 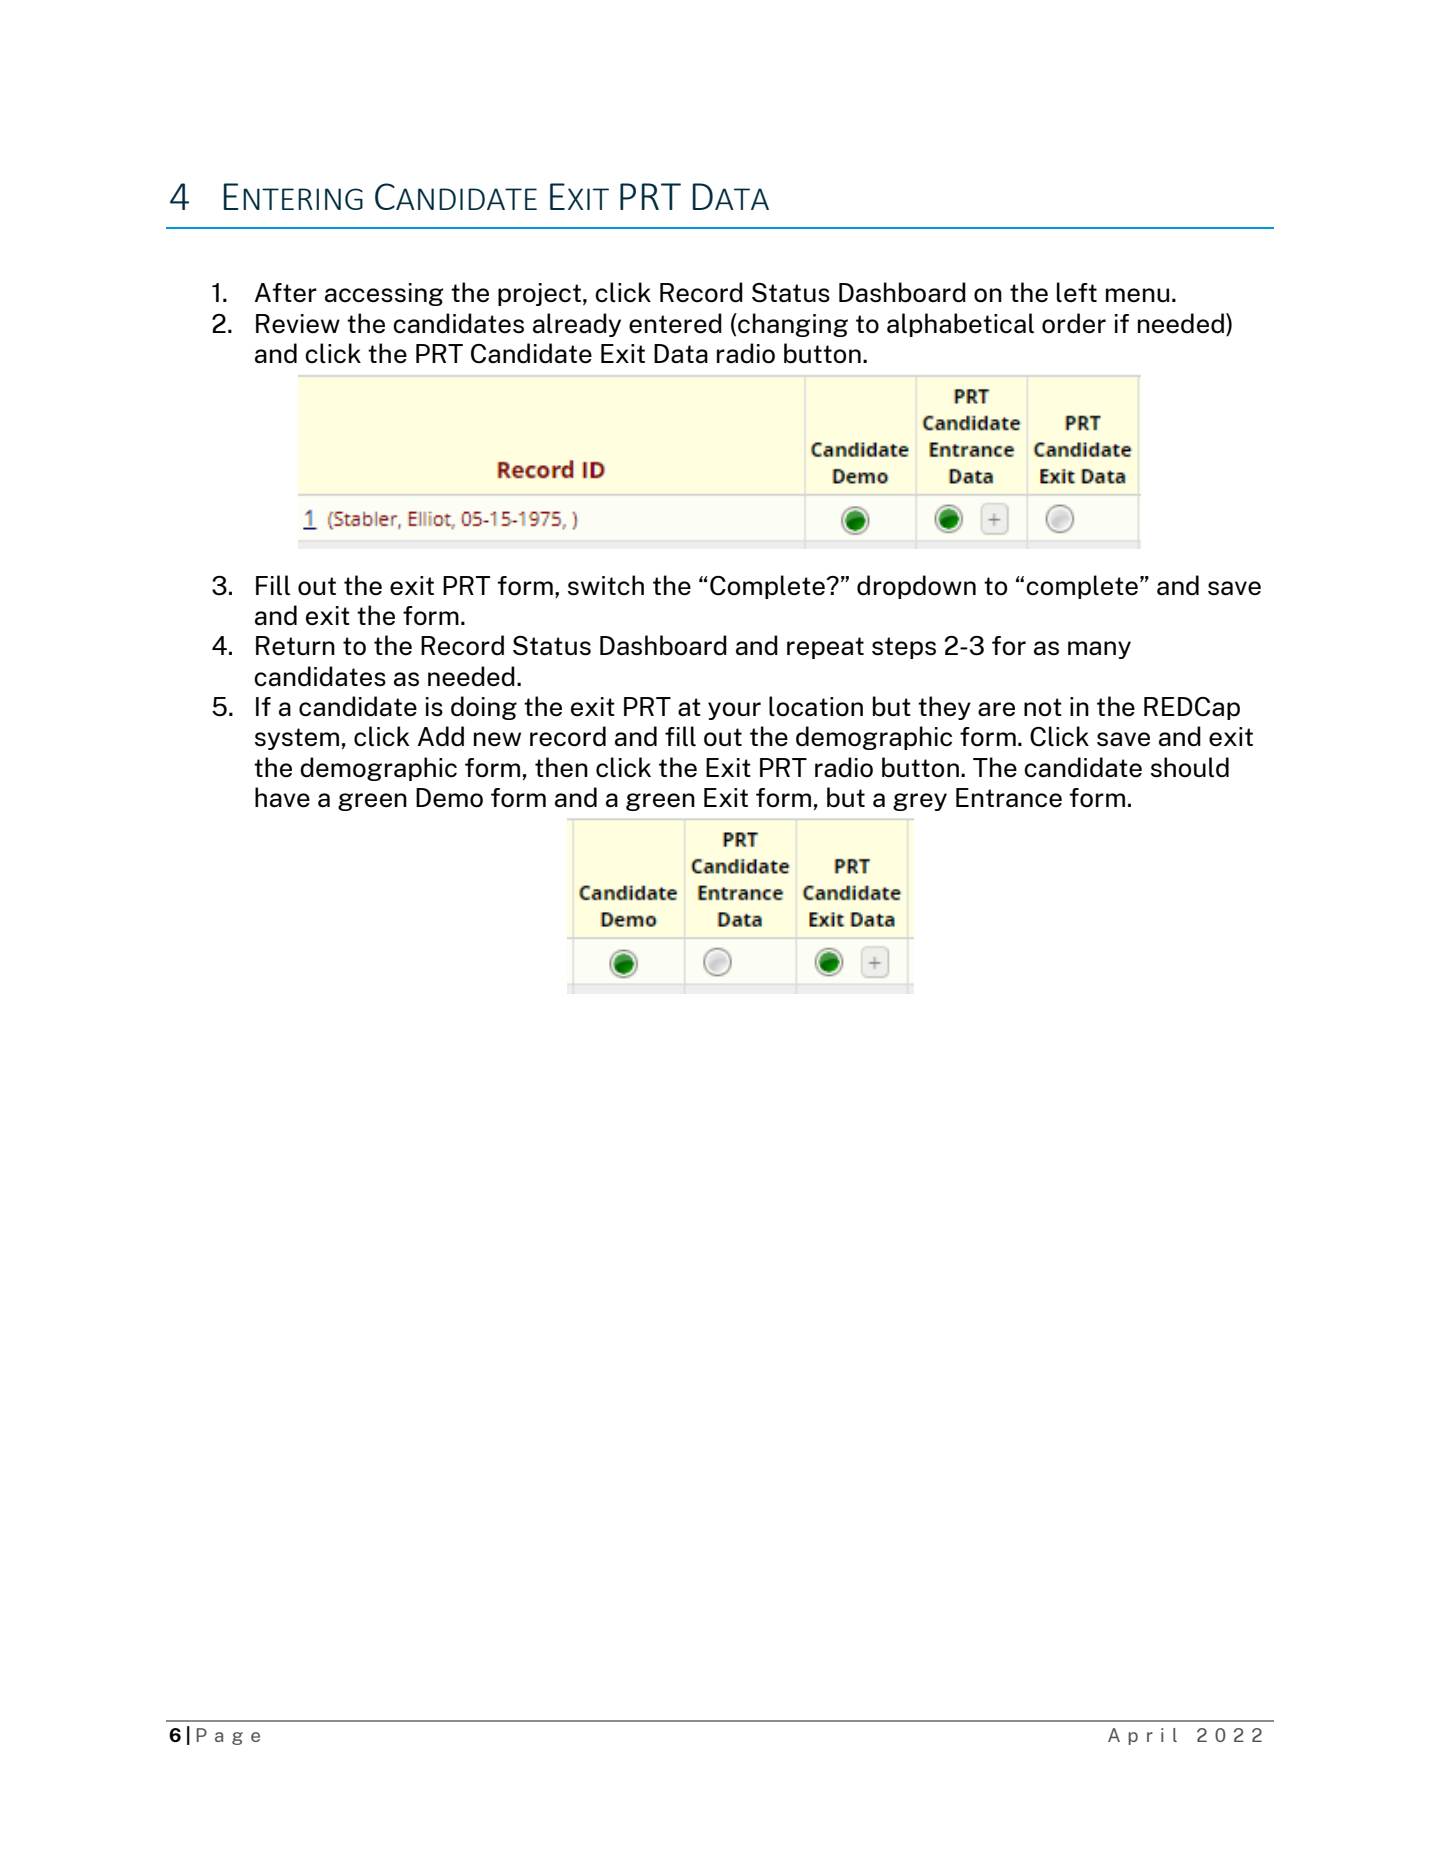 What do you see at coordinates (1009, 798) in the screenshot?
I see `Entrance` at bounding box center [1009, 798].
